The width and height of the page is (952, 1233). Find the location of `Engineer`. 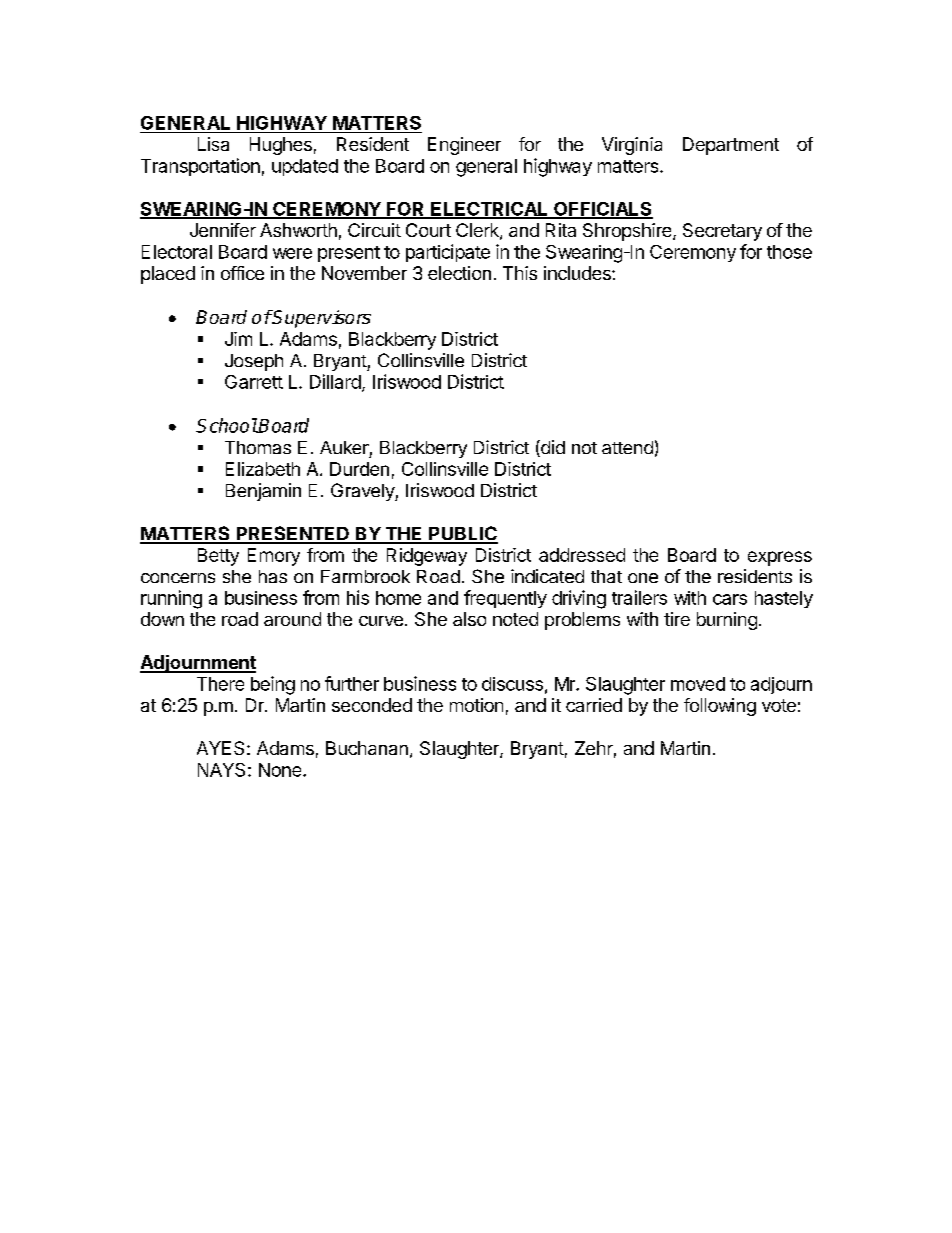

Engineer is located at coordinates (464, 146).
